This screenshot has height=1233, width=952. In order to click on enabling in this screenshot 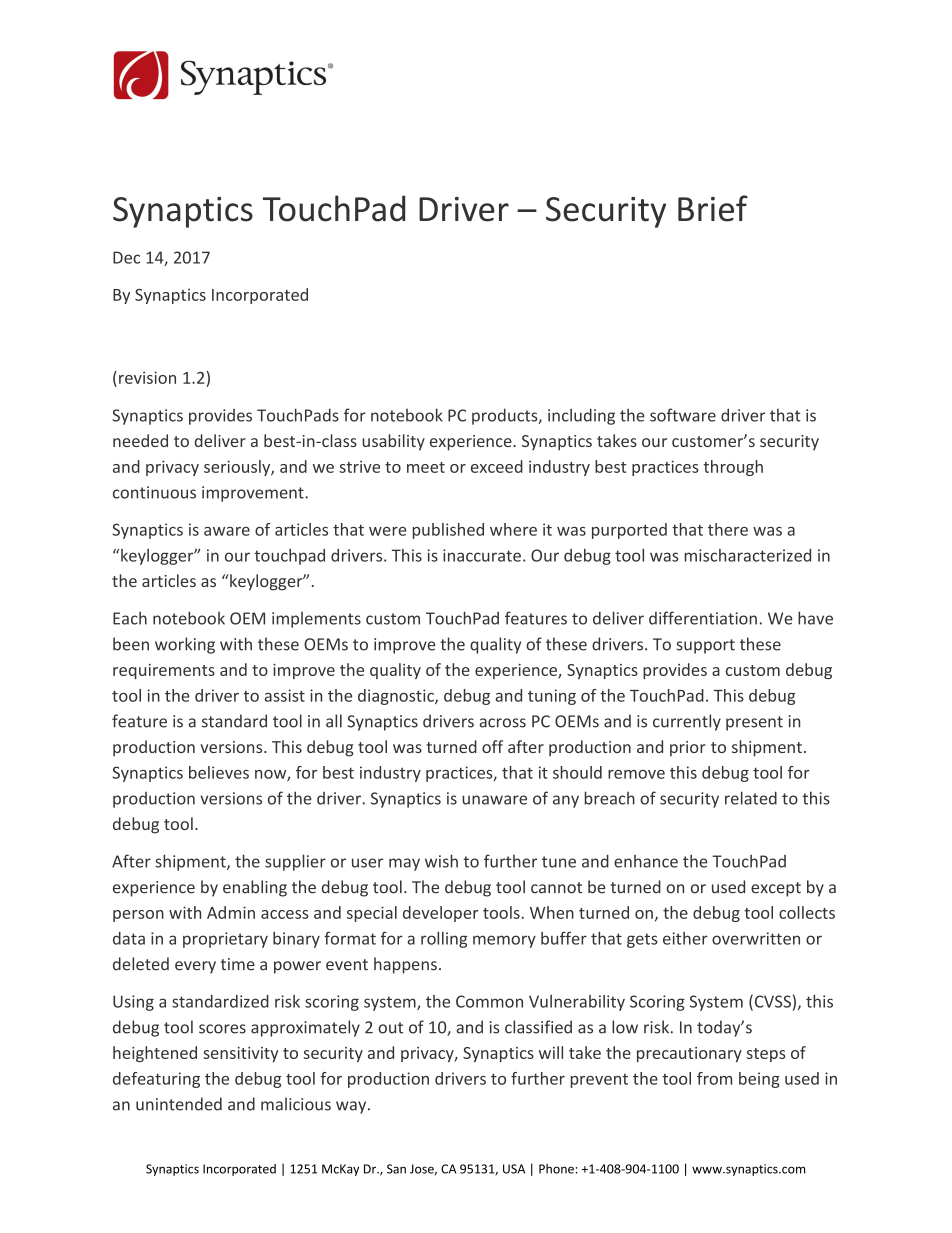, I will do `click(255, 888)`.
